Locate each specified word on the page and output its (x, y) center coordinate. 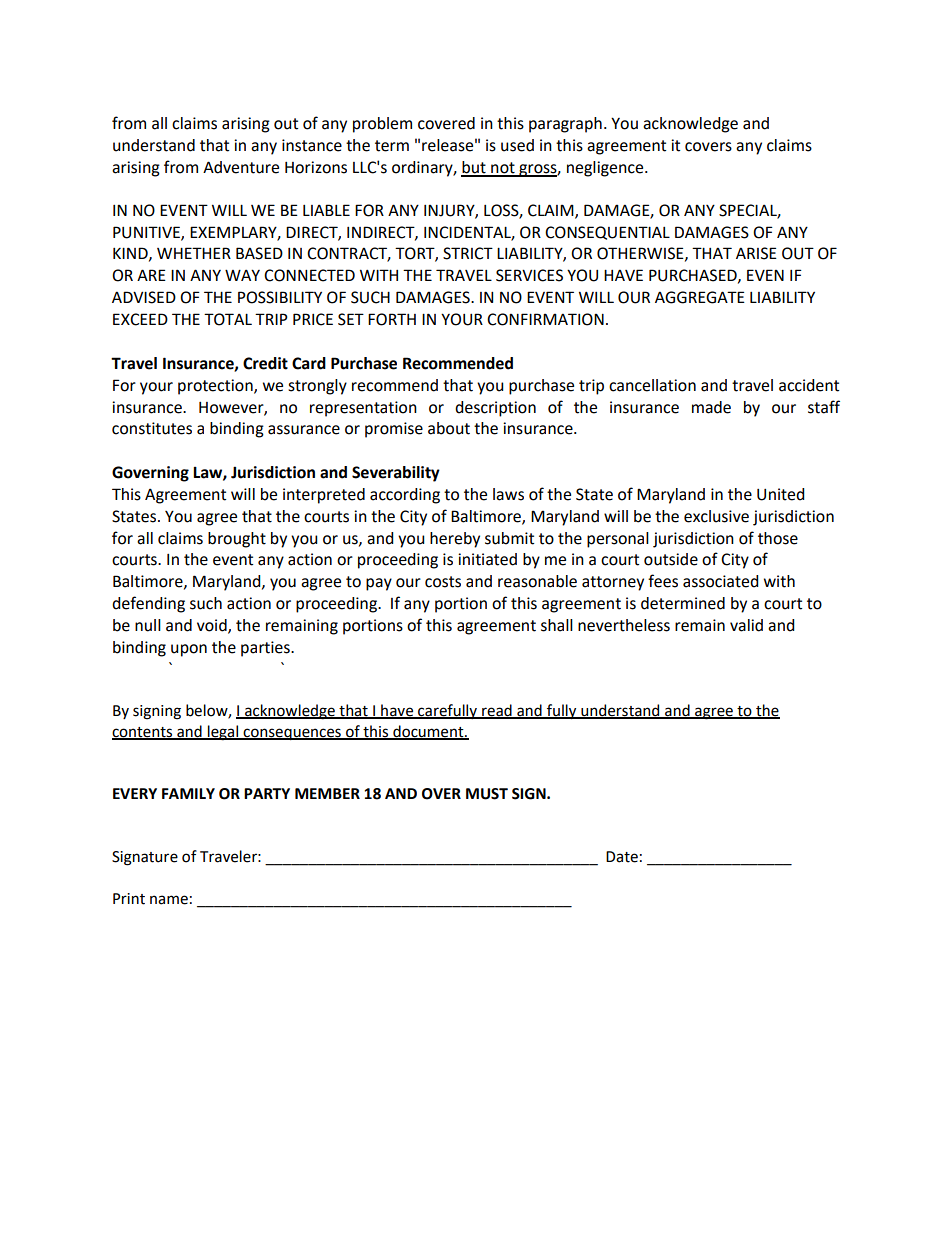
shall (557, 625)
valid (746, 625)
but (474, 168)
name (169, 900)
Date (622, 857)
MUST (487, 794)
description (495, 409)
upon (189, 650)
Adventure (241, 167)
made (711, 407)
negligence (606, 169)
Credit (265, 363)
